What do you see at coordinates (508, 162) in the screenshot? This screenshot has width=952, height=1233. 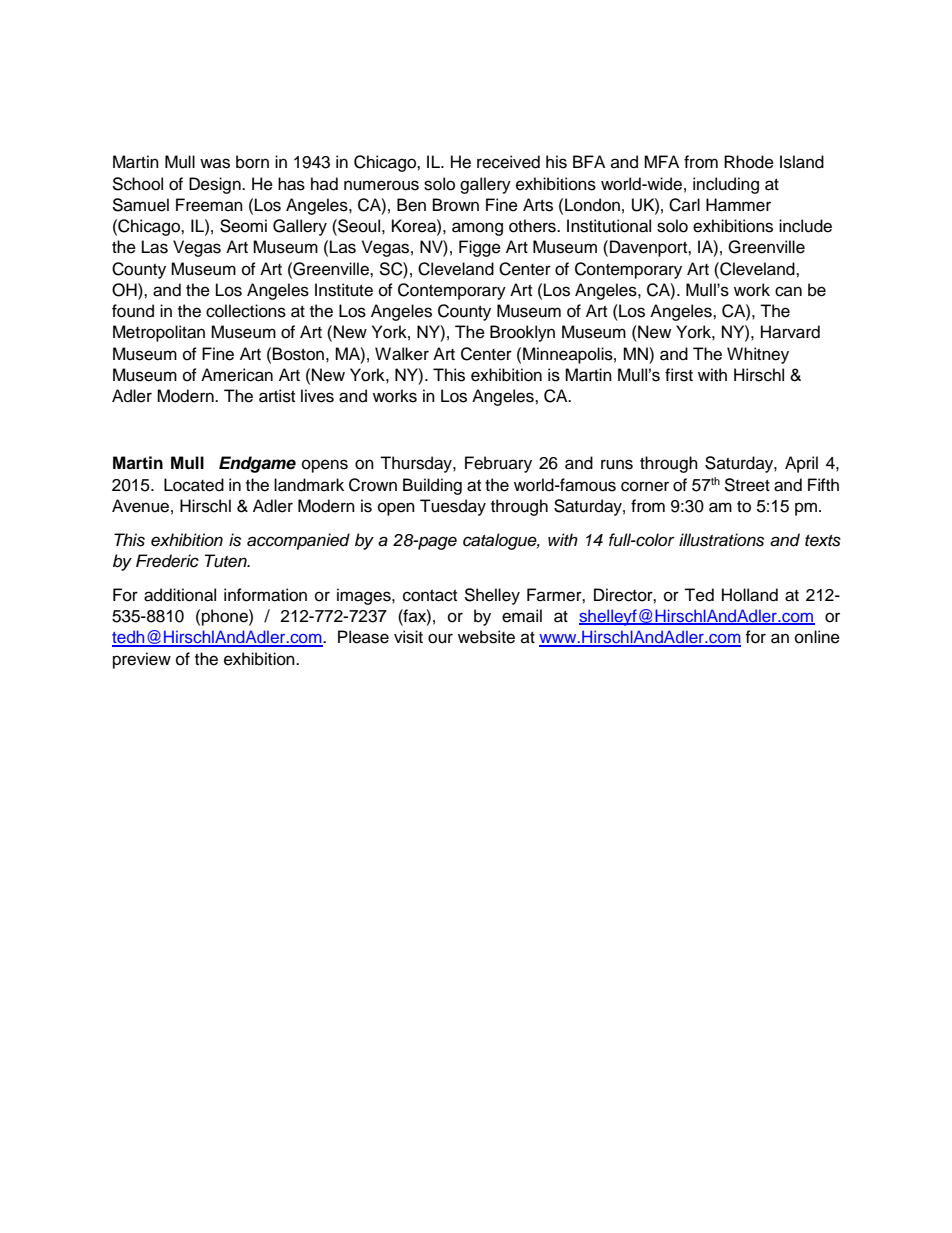 I see `received` at bounding box center [508, 162].
